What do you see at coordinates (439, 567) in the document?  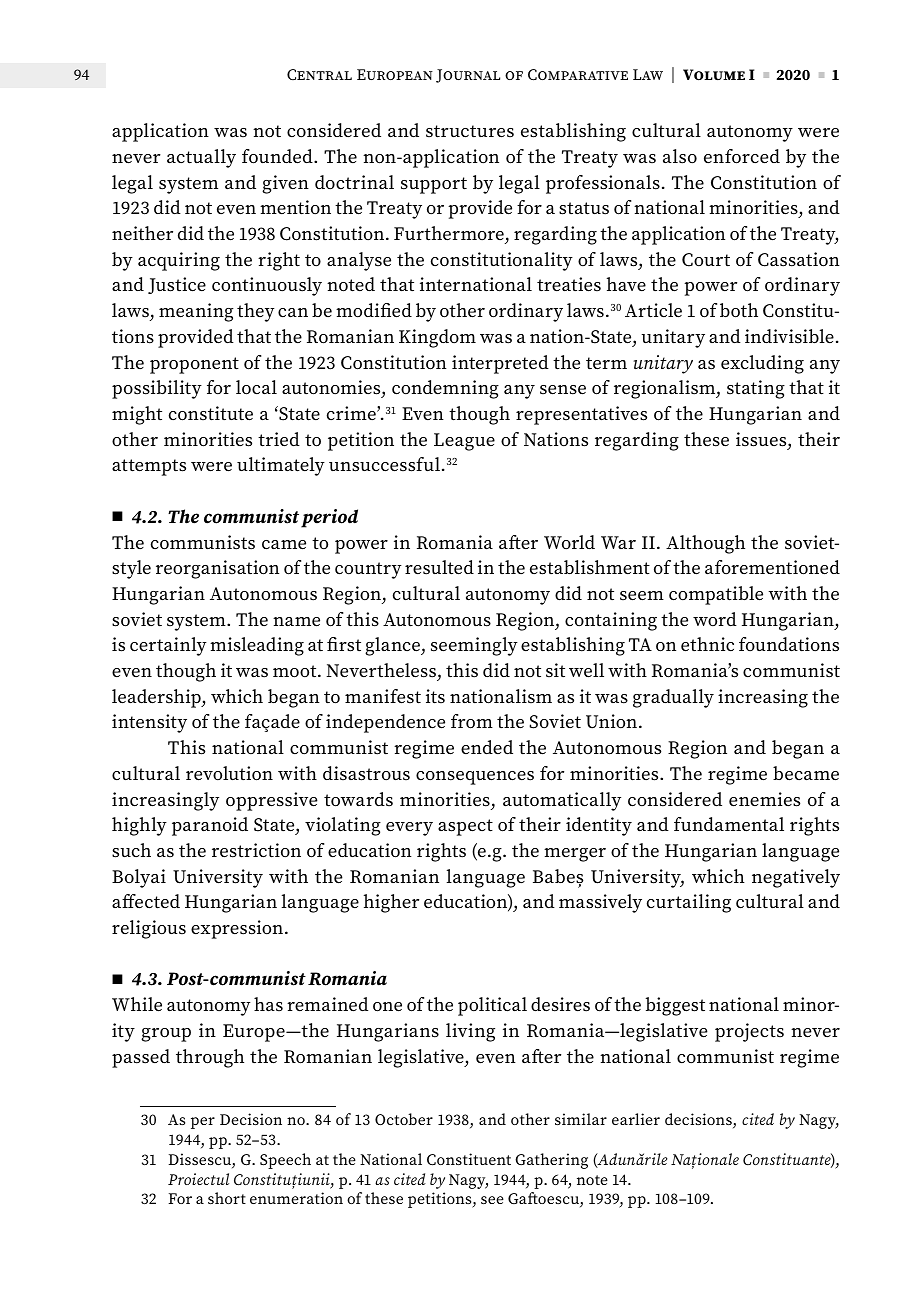 I see `resulted` at bounding box center [439, 567].
